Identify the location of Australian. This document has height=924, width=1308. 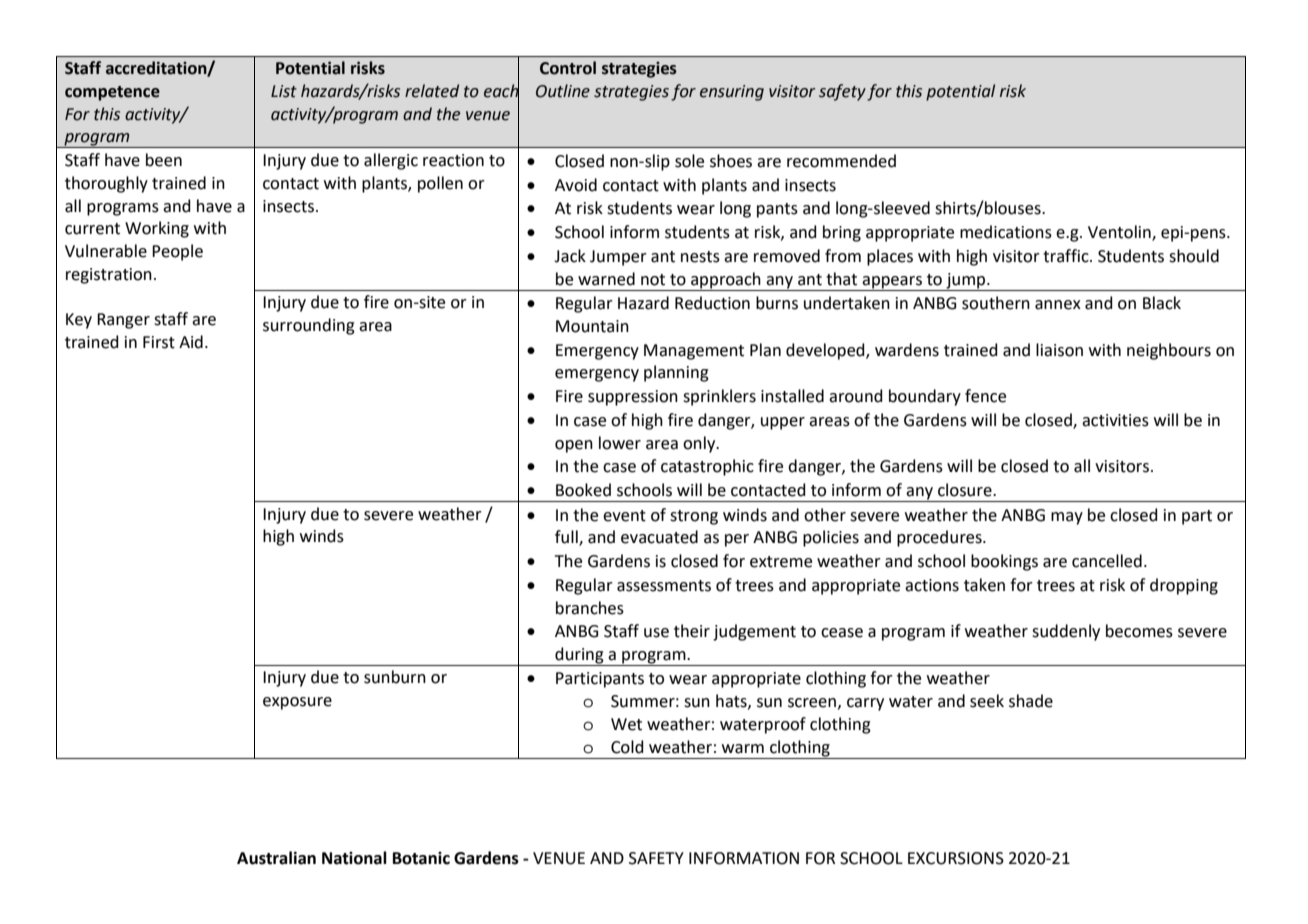
(276, 858).
